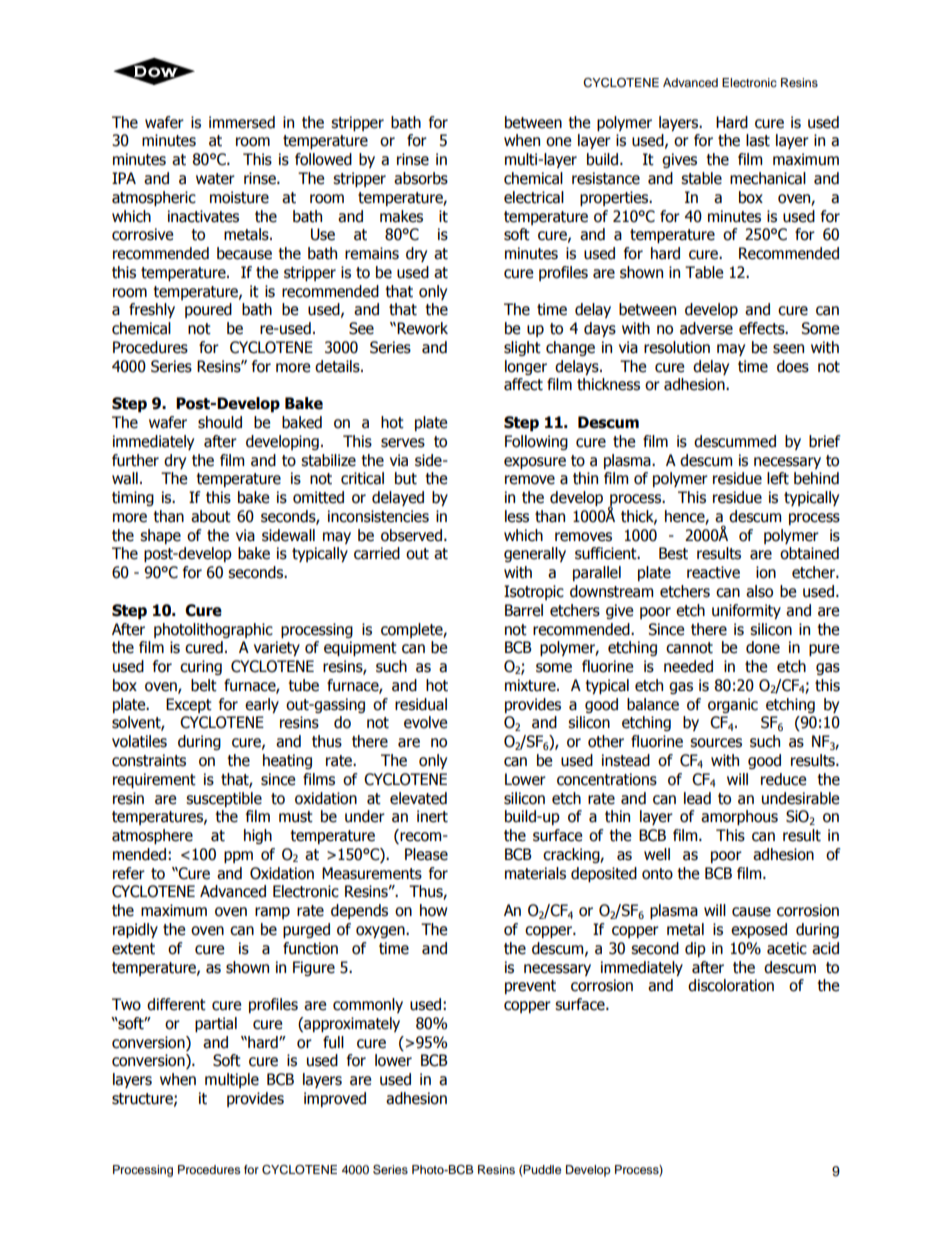 This screenshot has height=1233, width=952. What do you see at coordinates (731, 985) in the screenshot?
I see `discoloration` at bounding box center [731, 985].
